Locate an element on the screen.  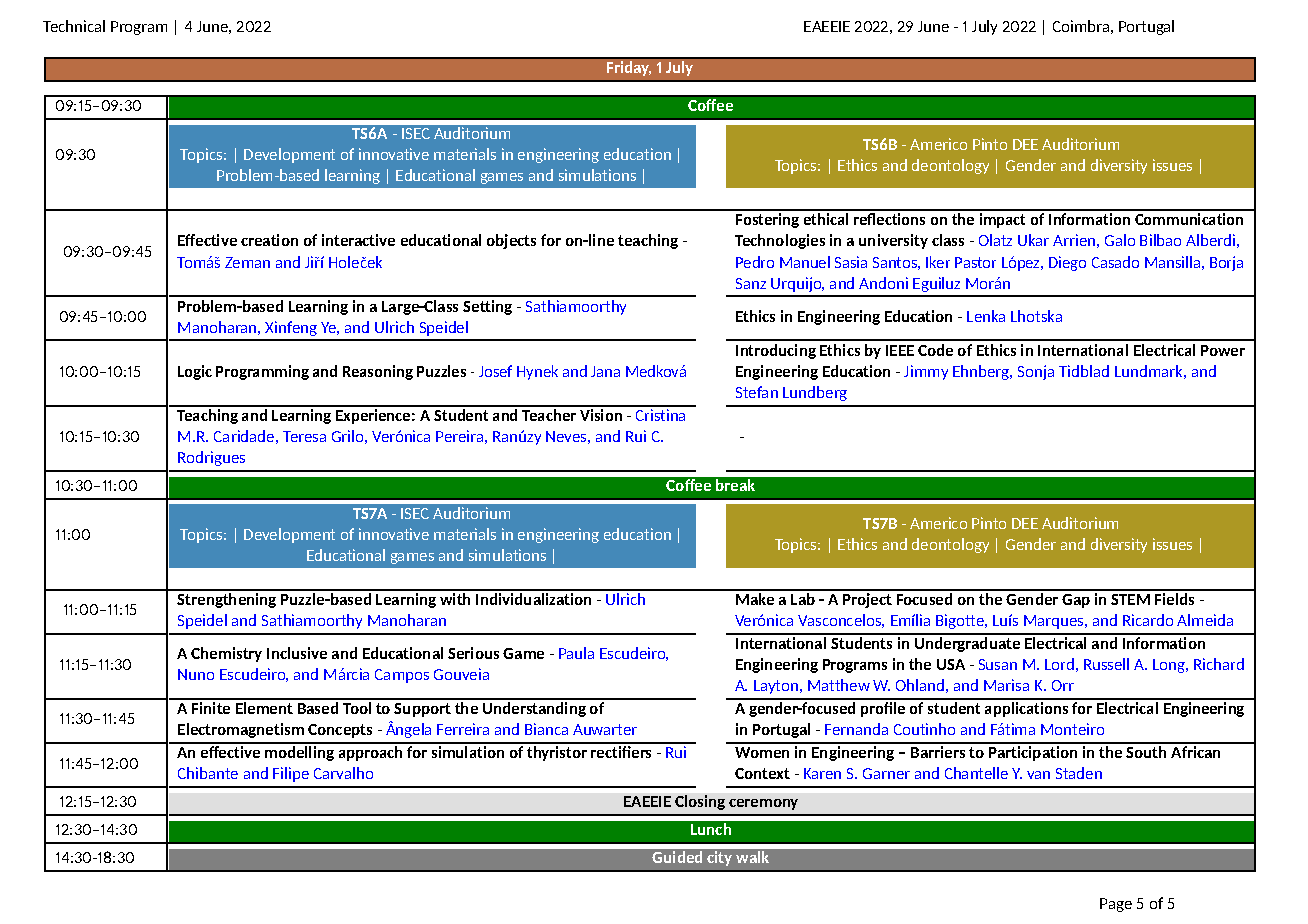
Sonja is located at coordinates (1036, 372).
